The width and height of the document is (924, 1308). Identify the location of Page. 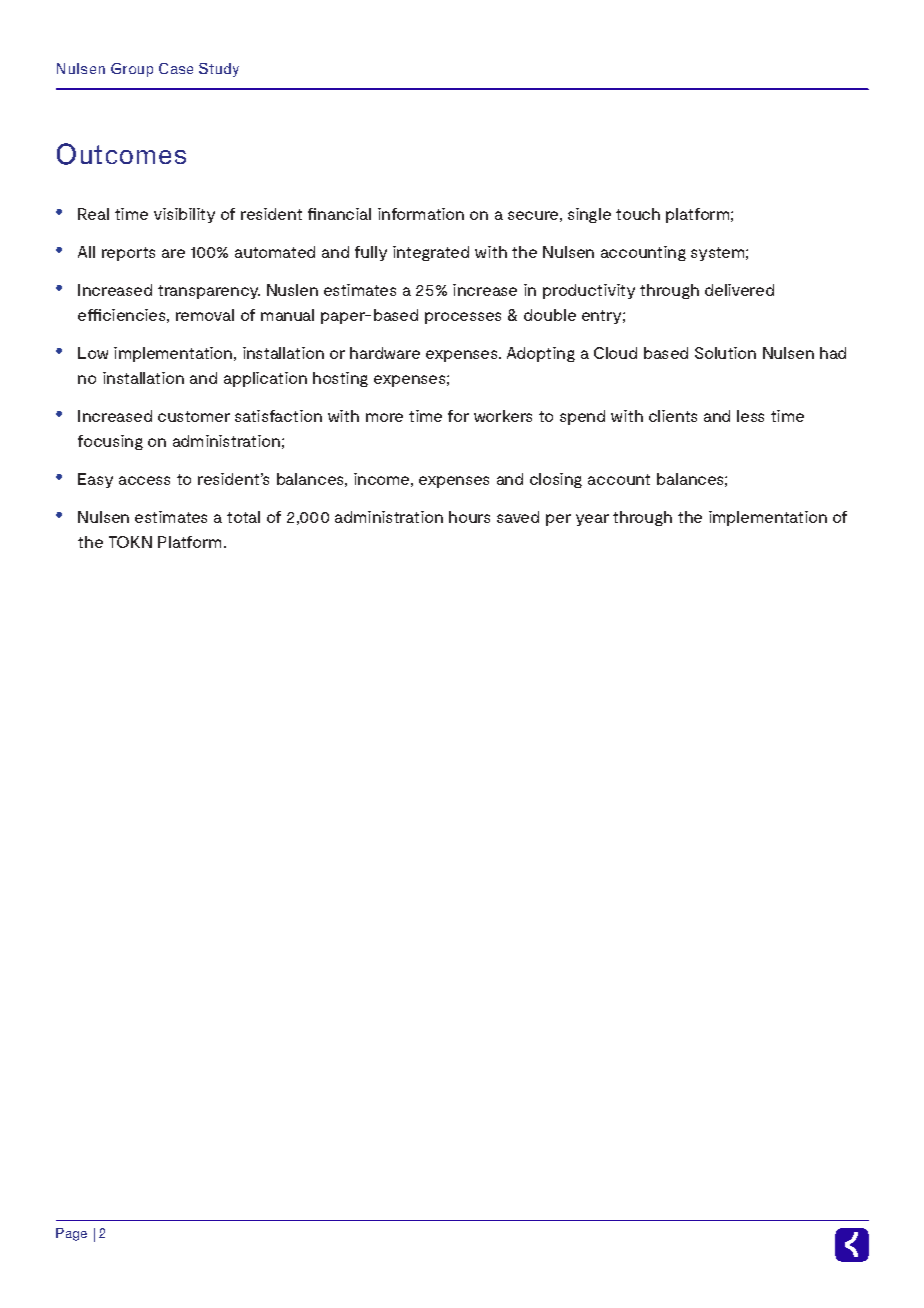
(71, 1234).
